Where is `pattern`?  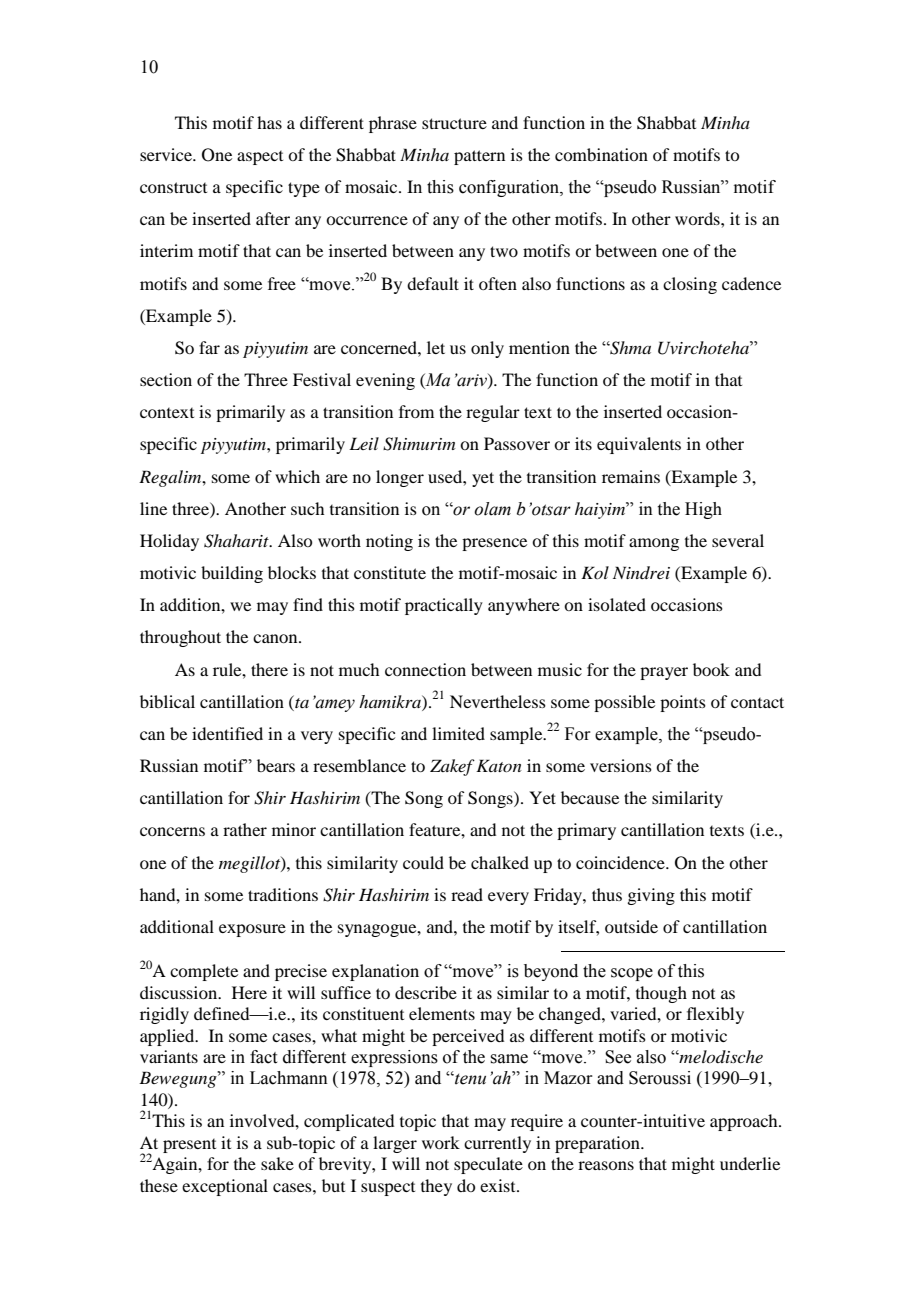
pattern is located at coordinates (479, 157).
